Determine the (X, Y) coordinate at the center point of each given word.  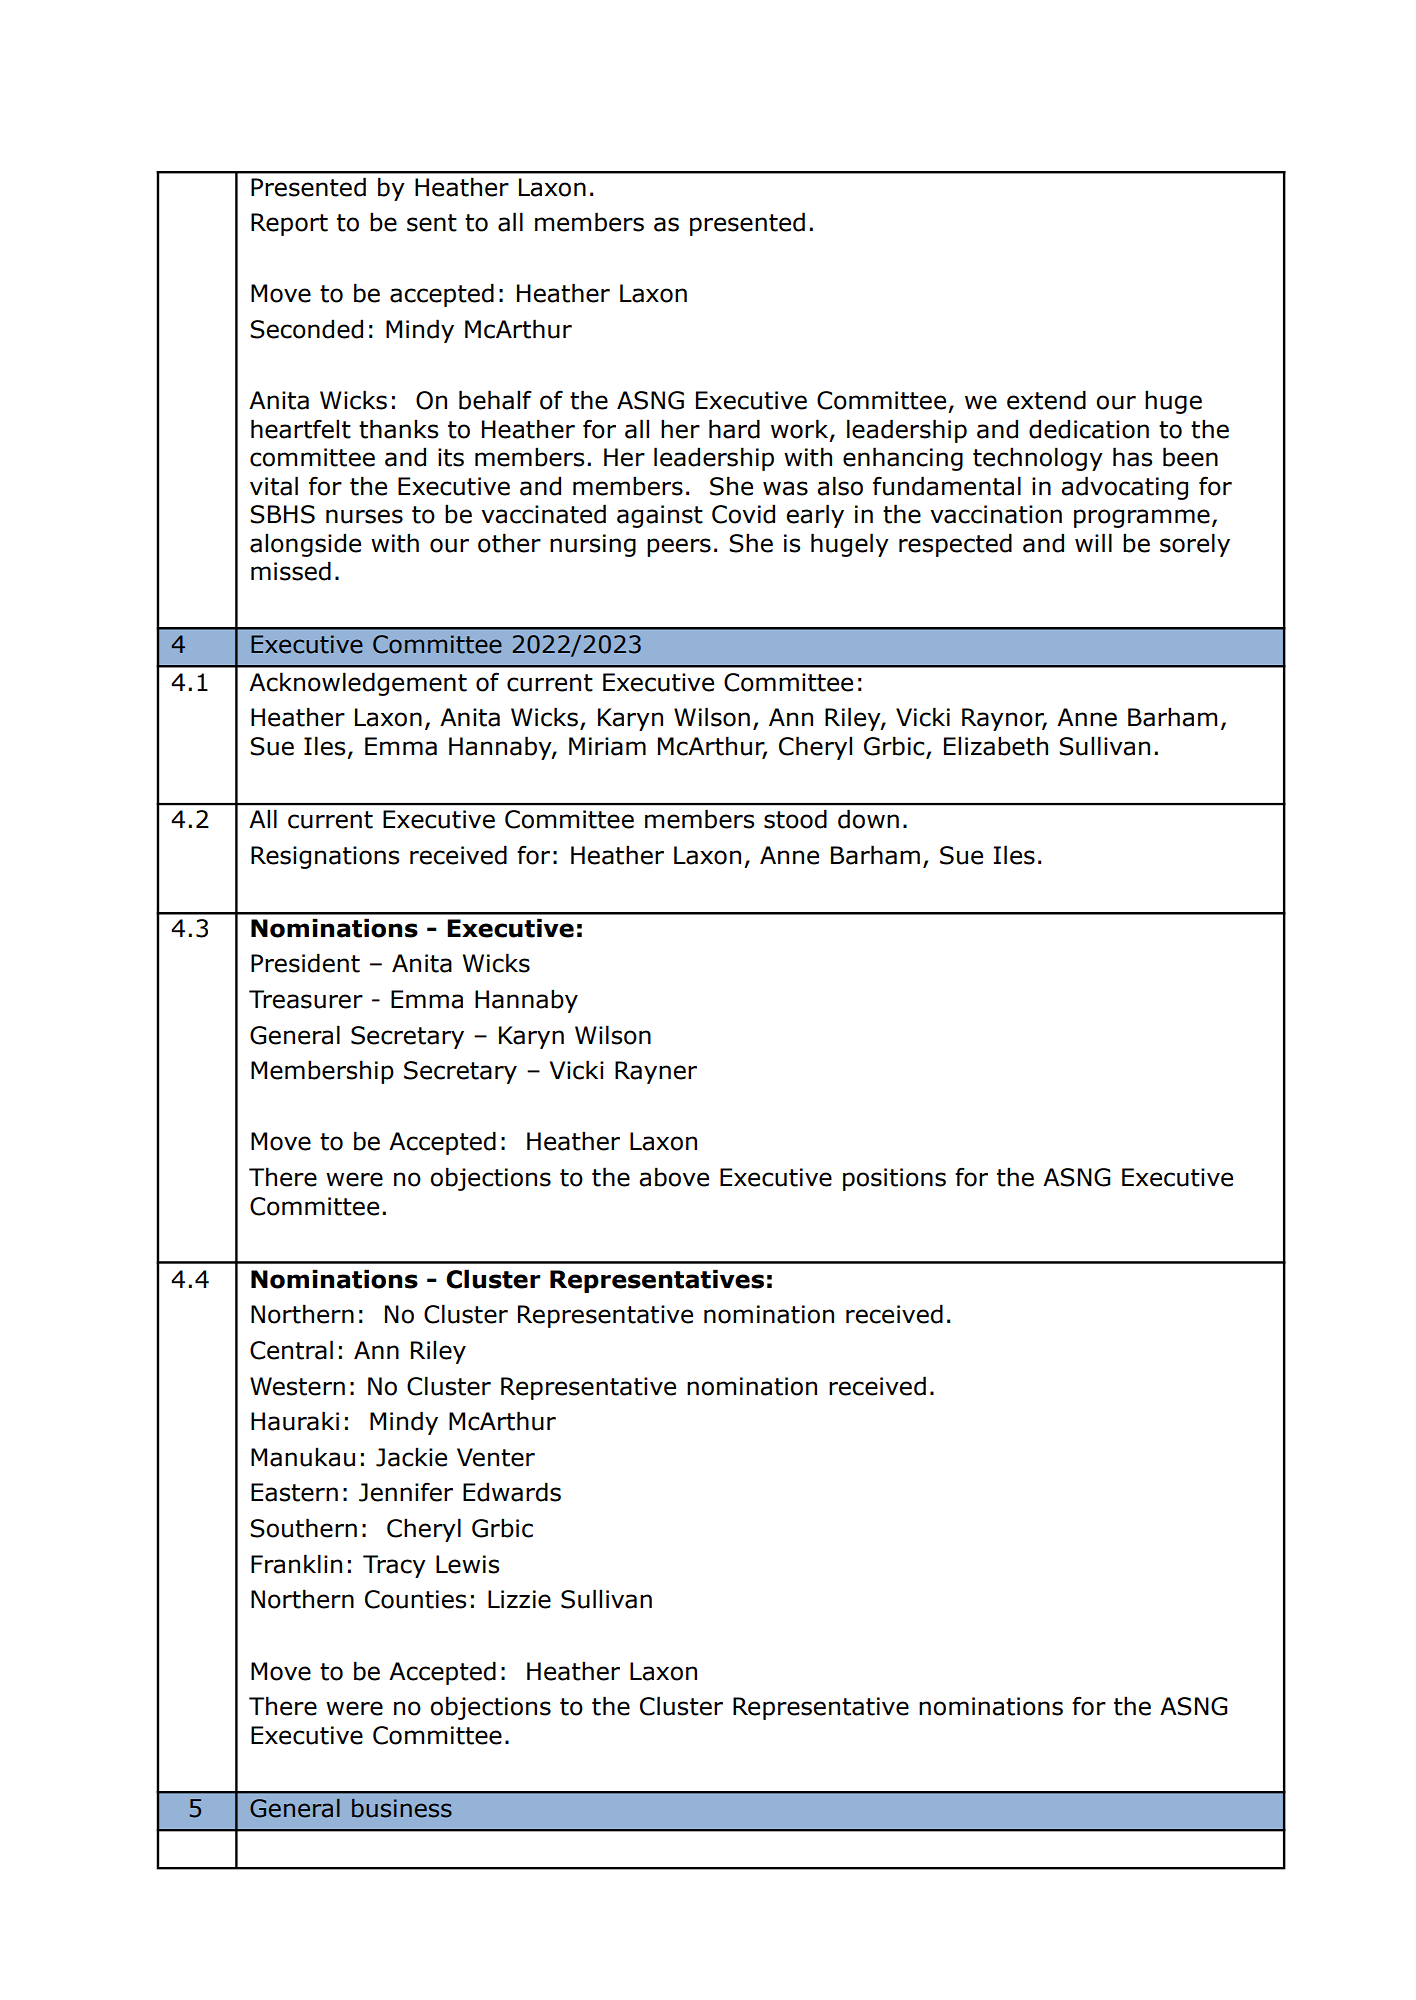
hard (734, 429)
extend (1046, 400)
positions (894, 1179)
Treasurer (306, 999)
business (402, 1808)
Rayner (656, 1072)
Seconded (306, 329)
